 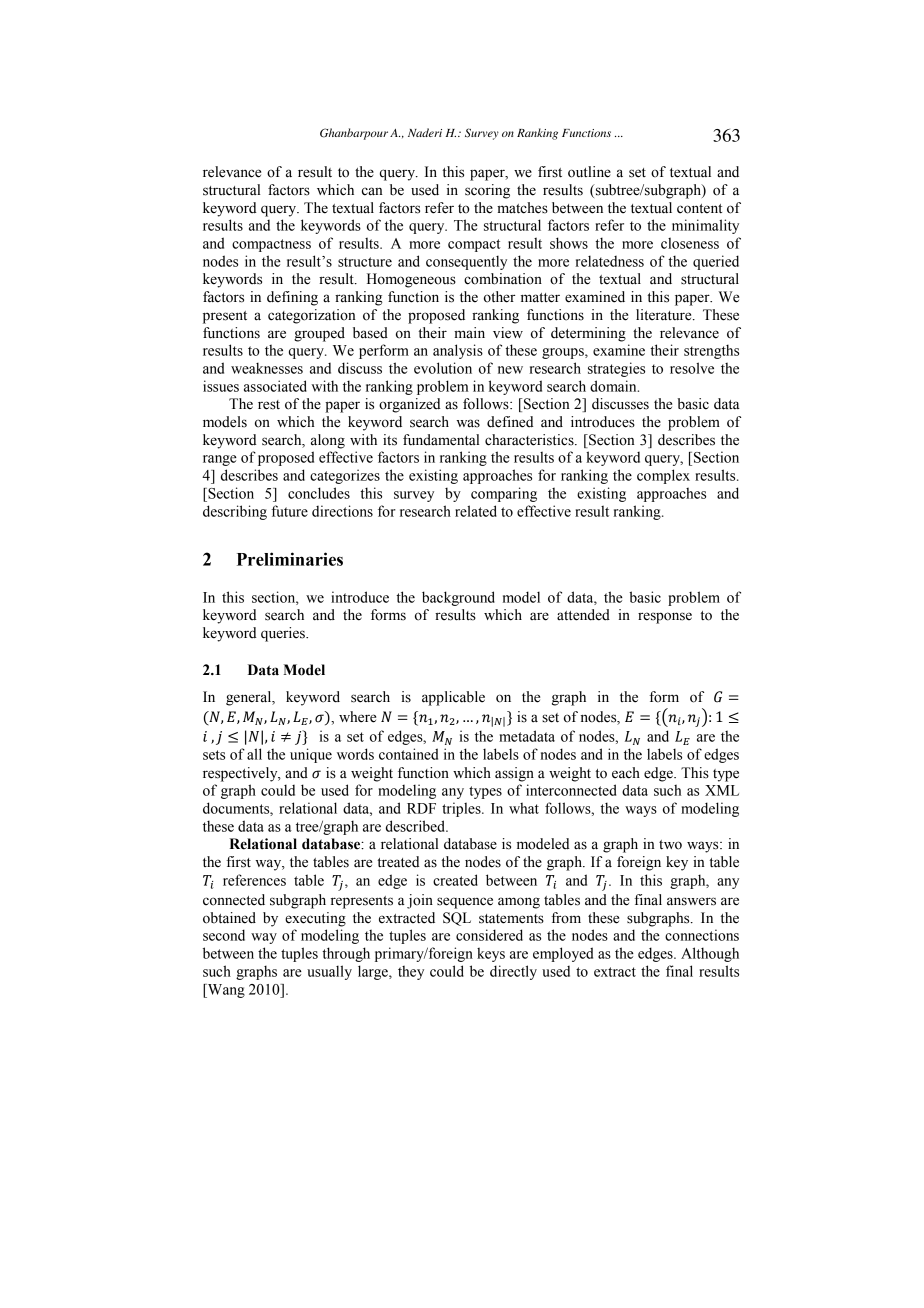 I want to click on scoring, so click(x=487, y=191).
